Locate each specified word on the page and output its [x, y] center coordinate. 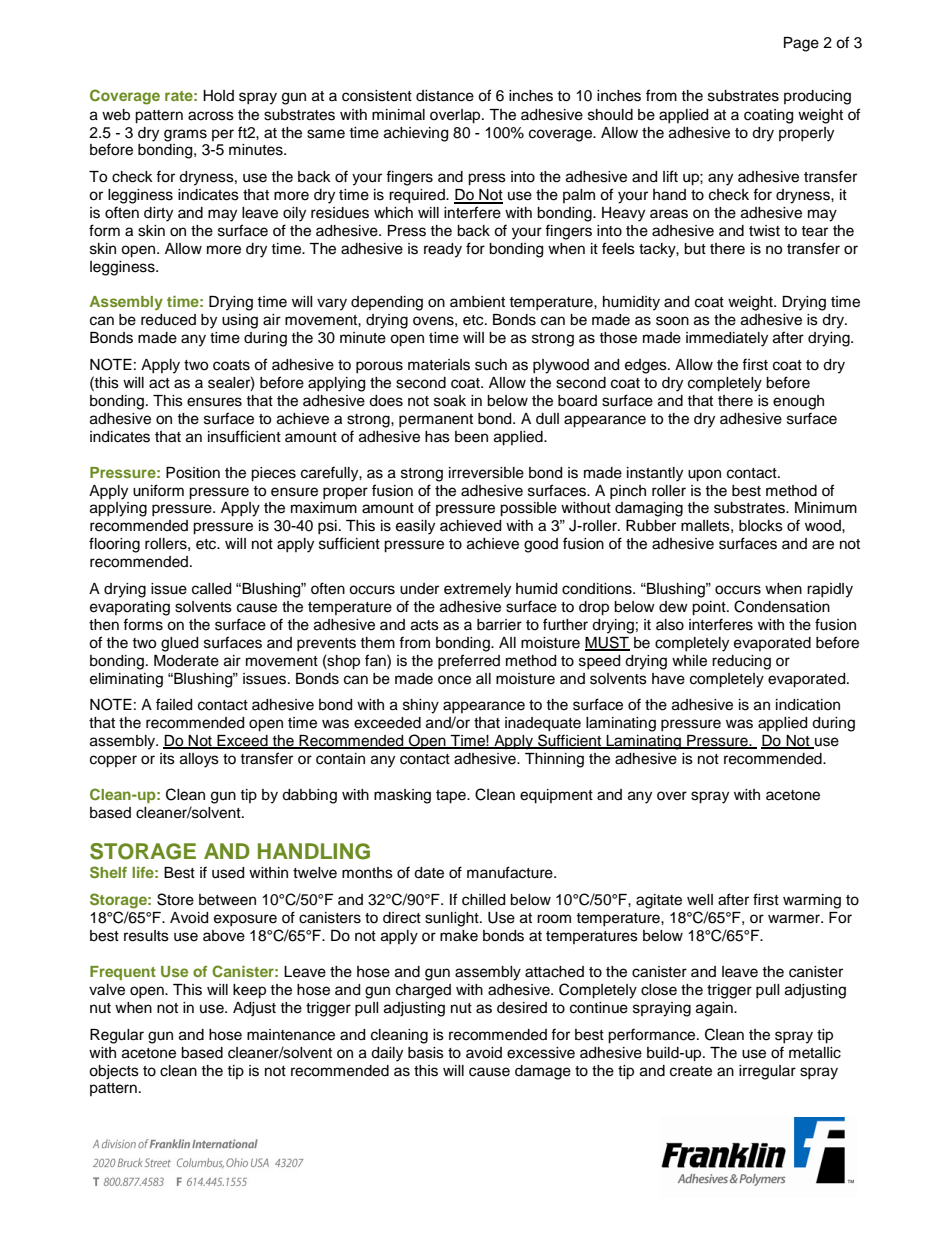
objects [114, 1072]
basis [426, 1053]
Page [801, 44]
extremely [477, 590]
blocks [761, 526]
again [715, 1009]
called [211, 589]
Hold [218, 95]
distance [445, 96]
